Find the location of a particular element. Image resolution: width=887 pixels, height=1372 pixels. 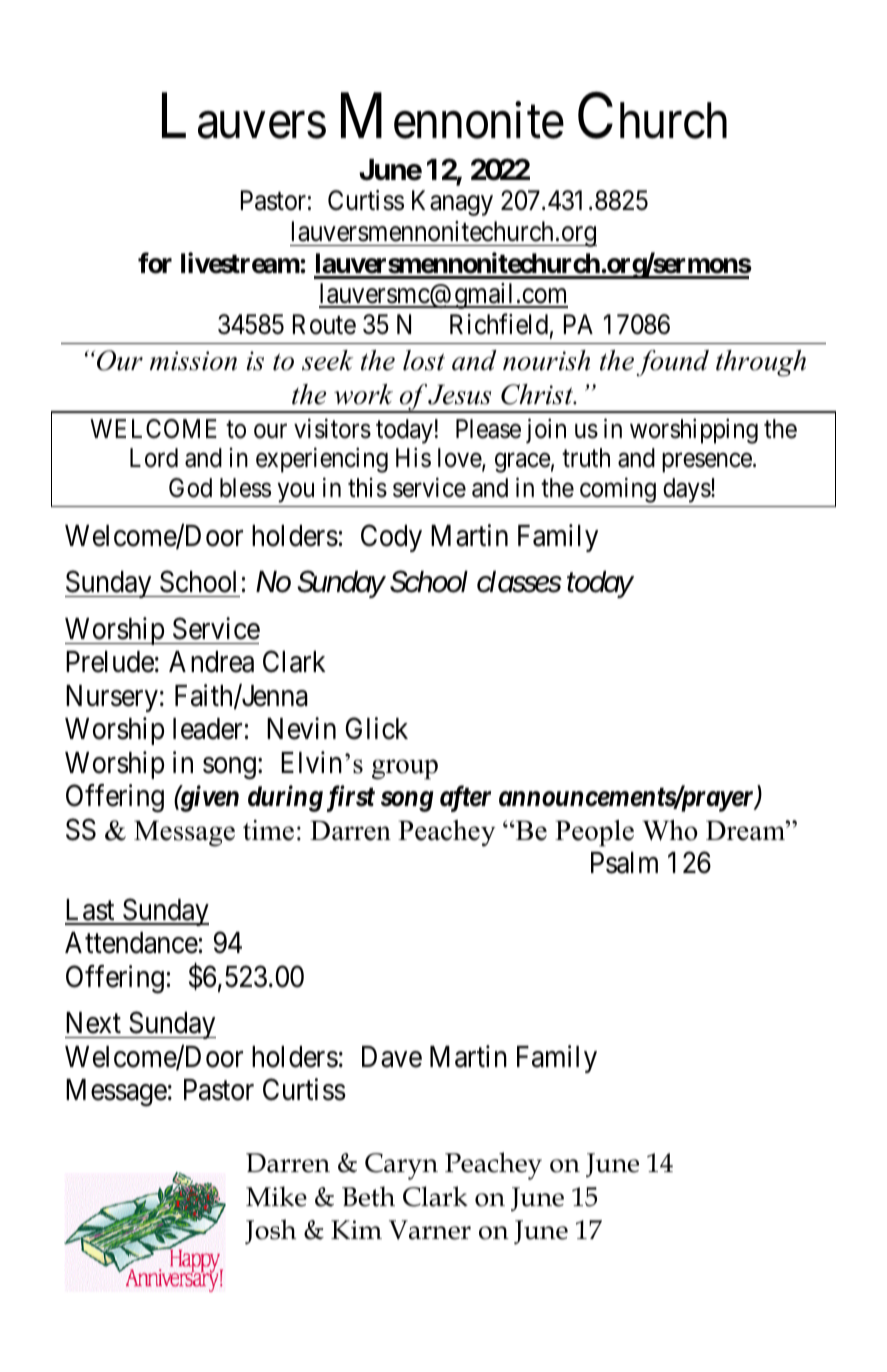

Andrea is located at coordinates (211, 662).
